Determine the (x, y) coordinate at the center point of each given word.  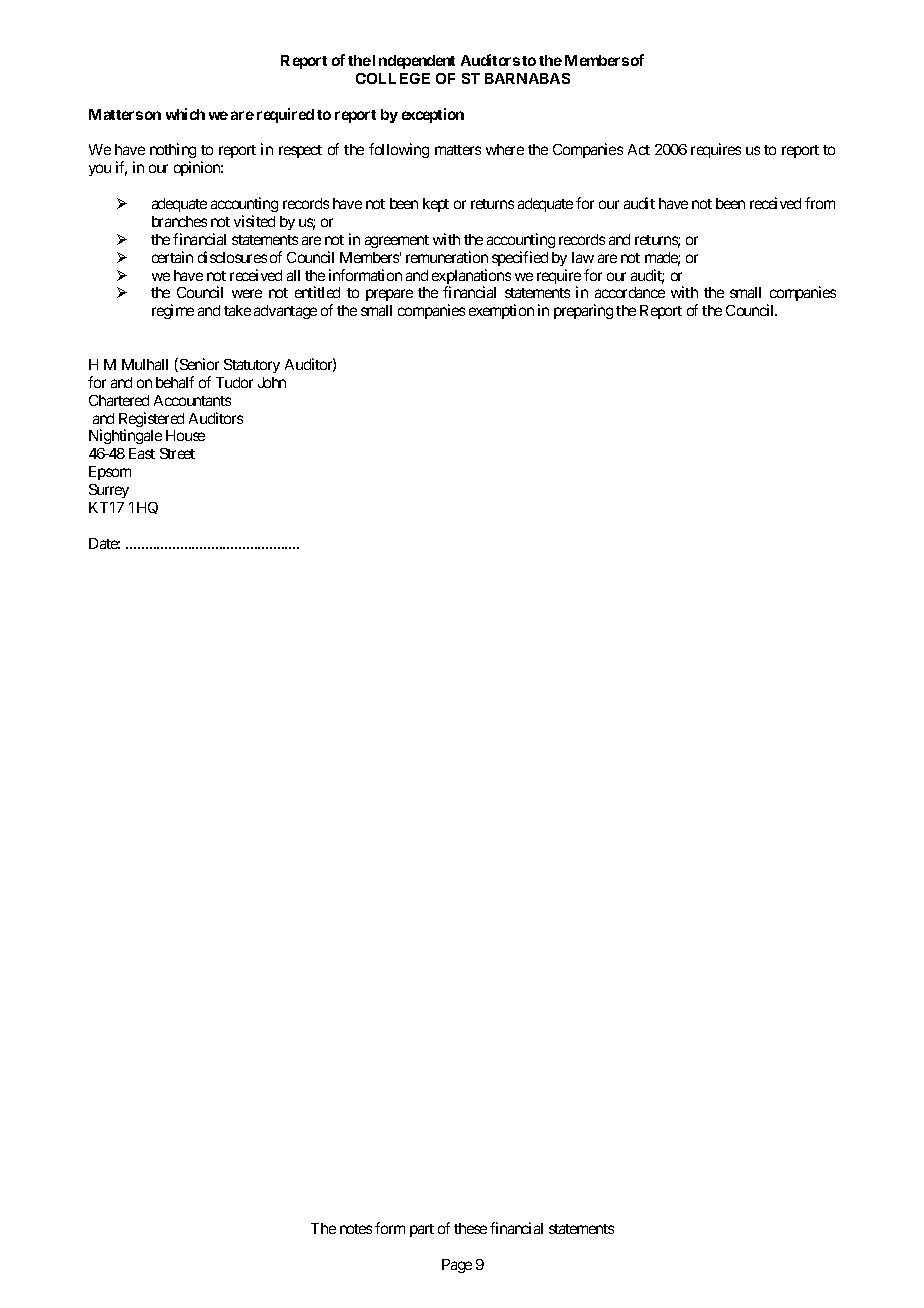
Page (457, 1266)
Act (639, 149)
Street (177, 453)
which (185, 114)
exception (433, 115)
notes (356, 1229)
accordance (630, 292)
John (272, 382)
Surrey (109, 491)
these (470, 1228)
